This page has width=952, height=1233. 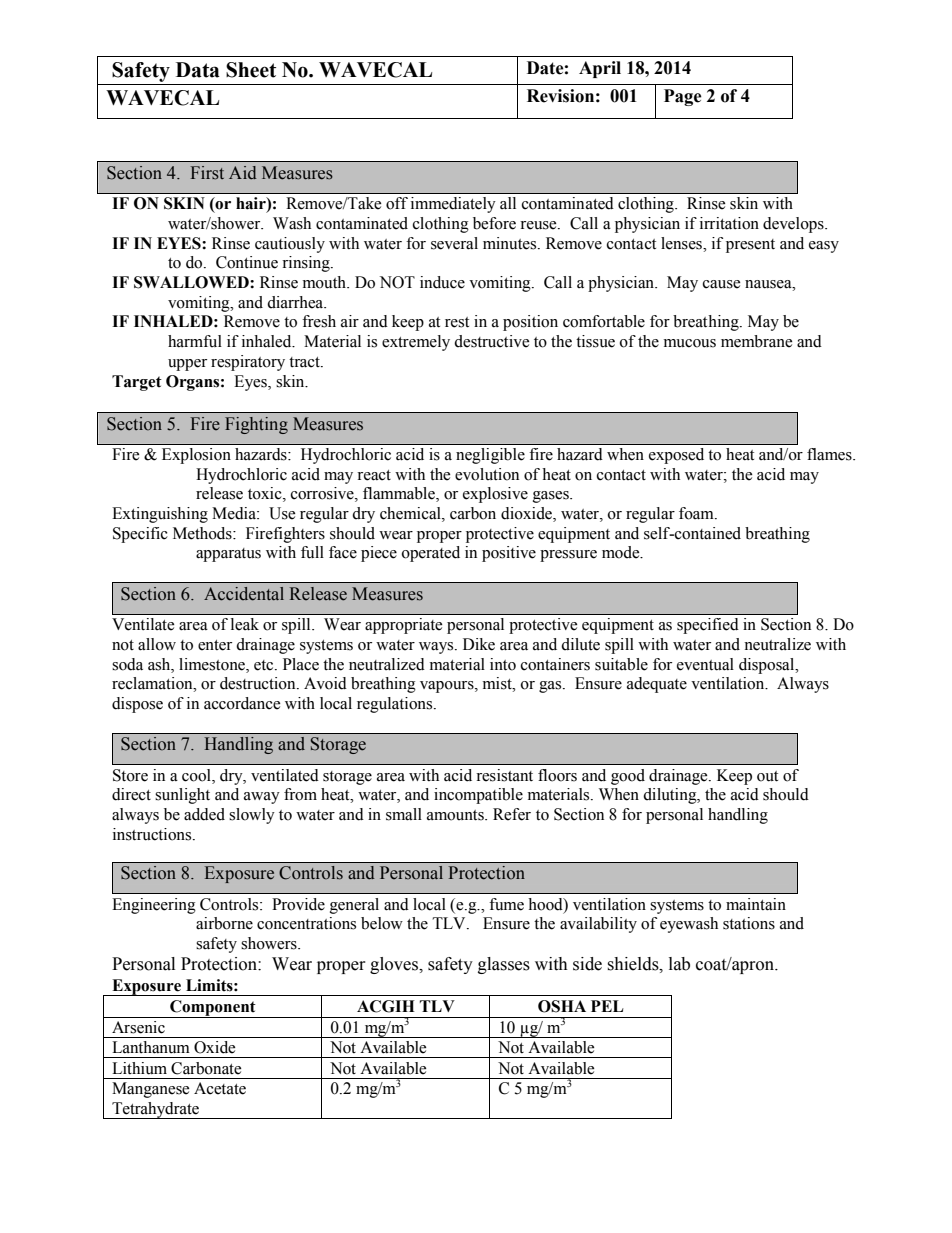 What do you see at coordinates (708, 626) in the page?
I see `specified` at bounding box center [708, 626].
